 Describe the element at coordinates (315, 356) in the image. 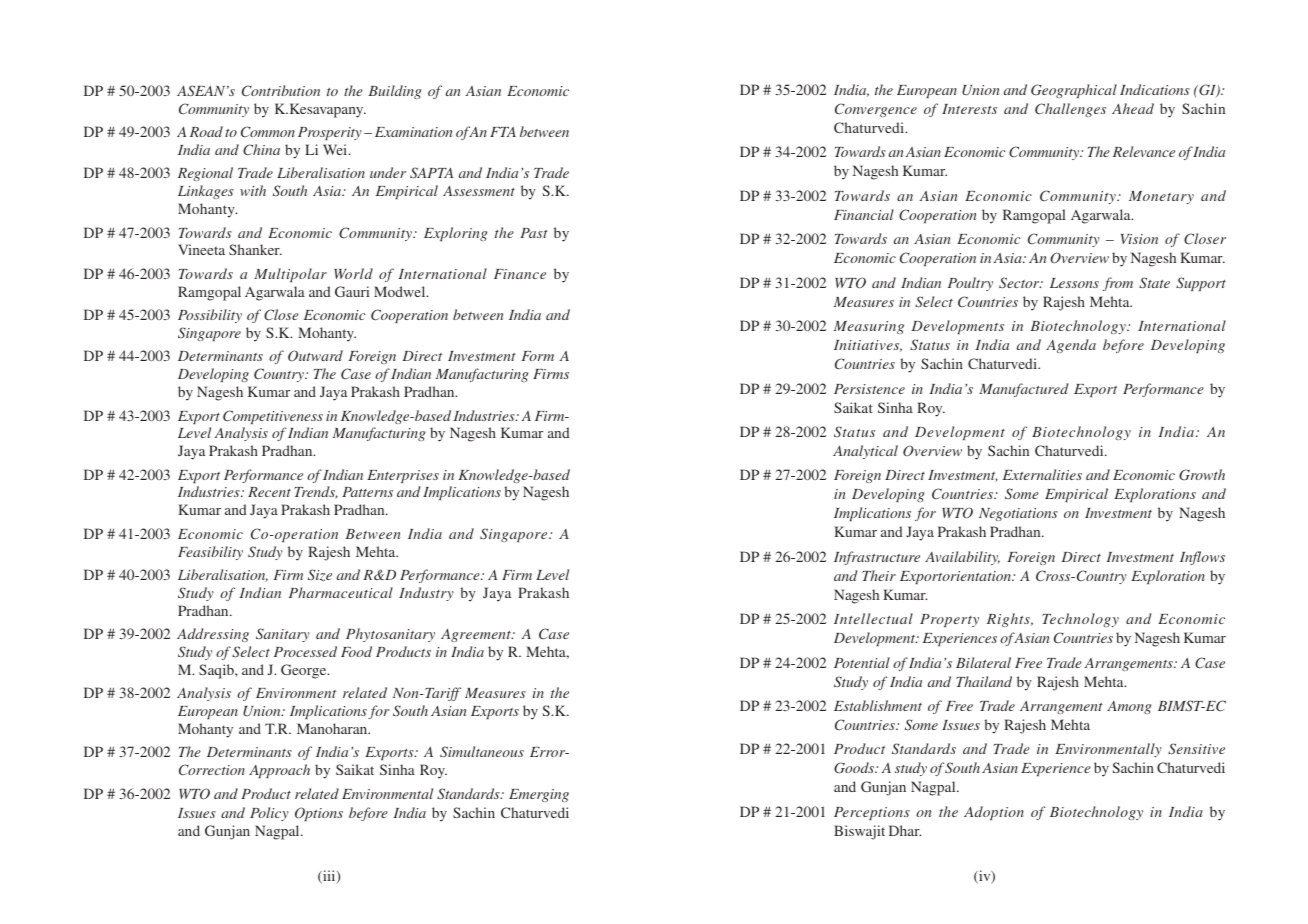

I see `Outward` at that location.
